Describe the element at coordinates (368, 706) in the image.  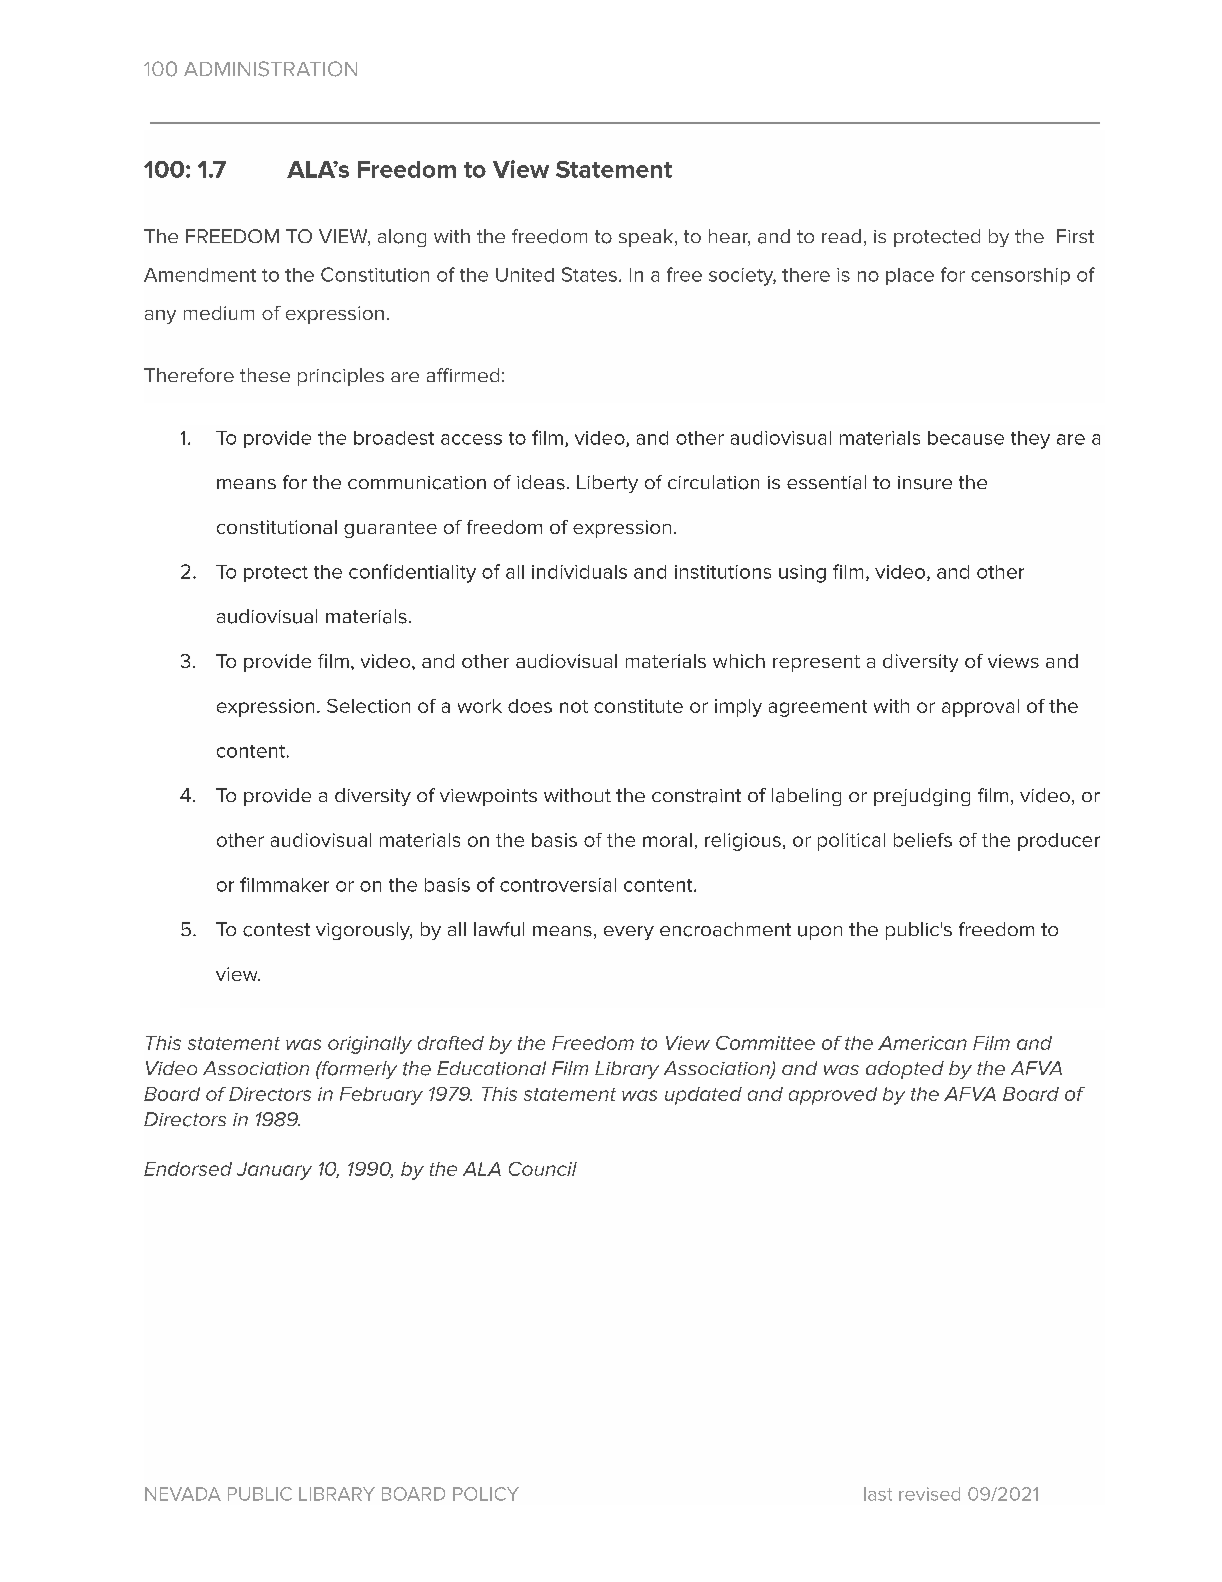
I see `Selection` at that location.
